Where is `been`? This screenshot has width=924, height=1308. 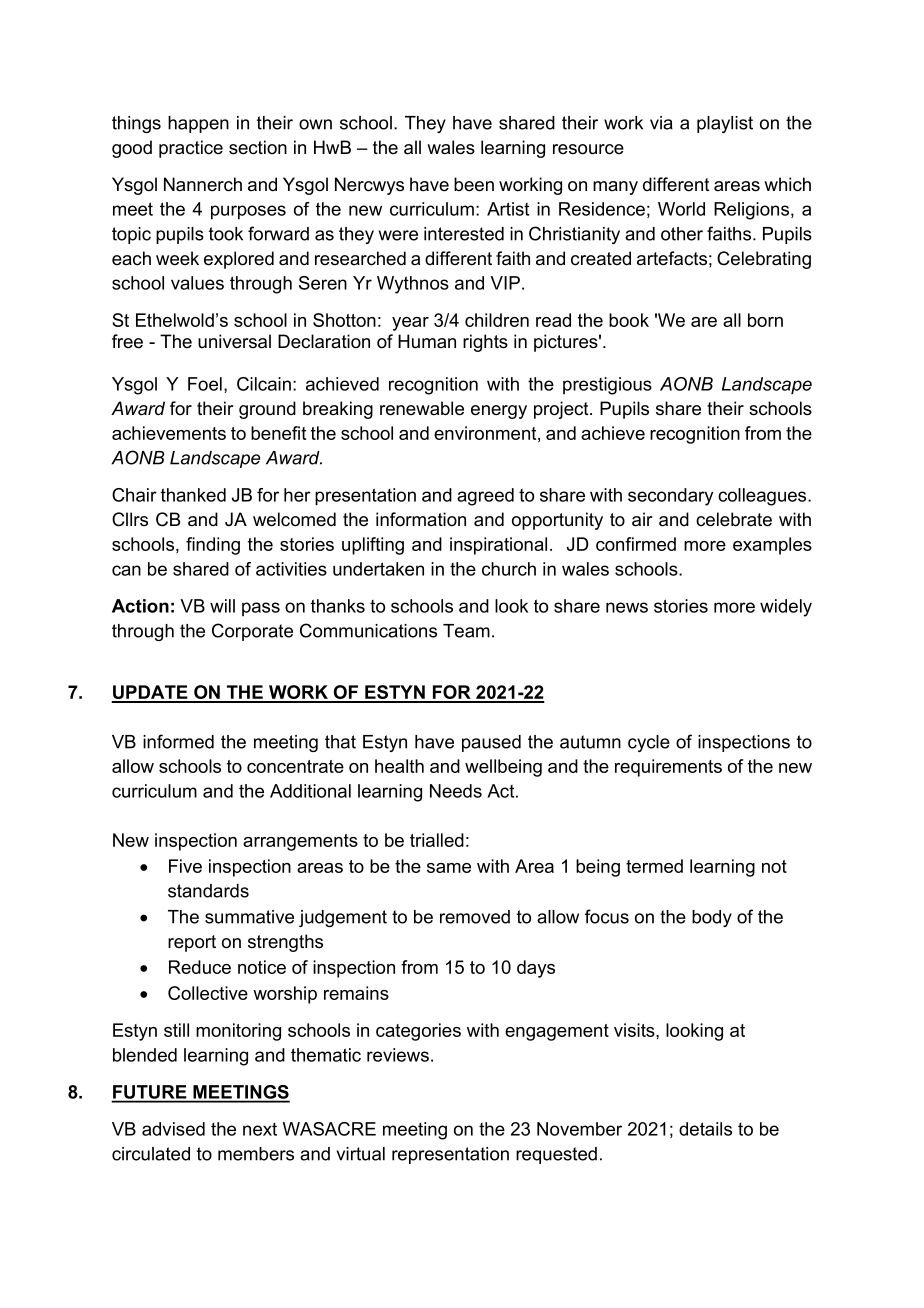
been is located at coordinates (474, 184).
